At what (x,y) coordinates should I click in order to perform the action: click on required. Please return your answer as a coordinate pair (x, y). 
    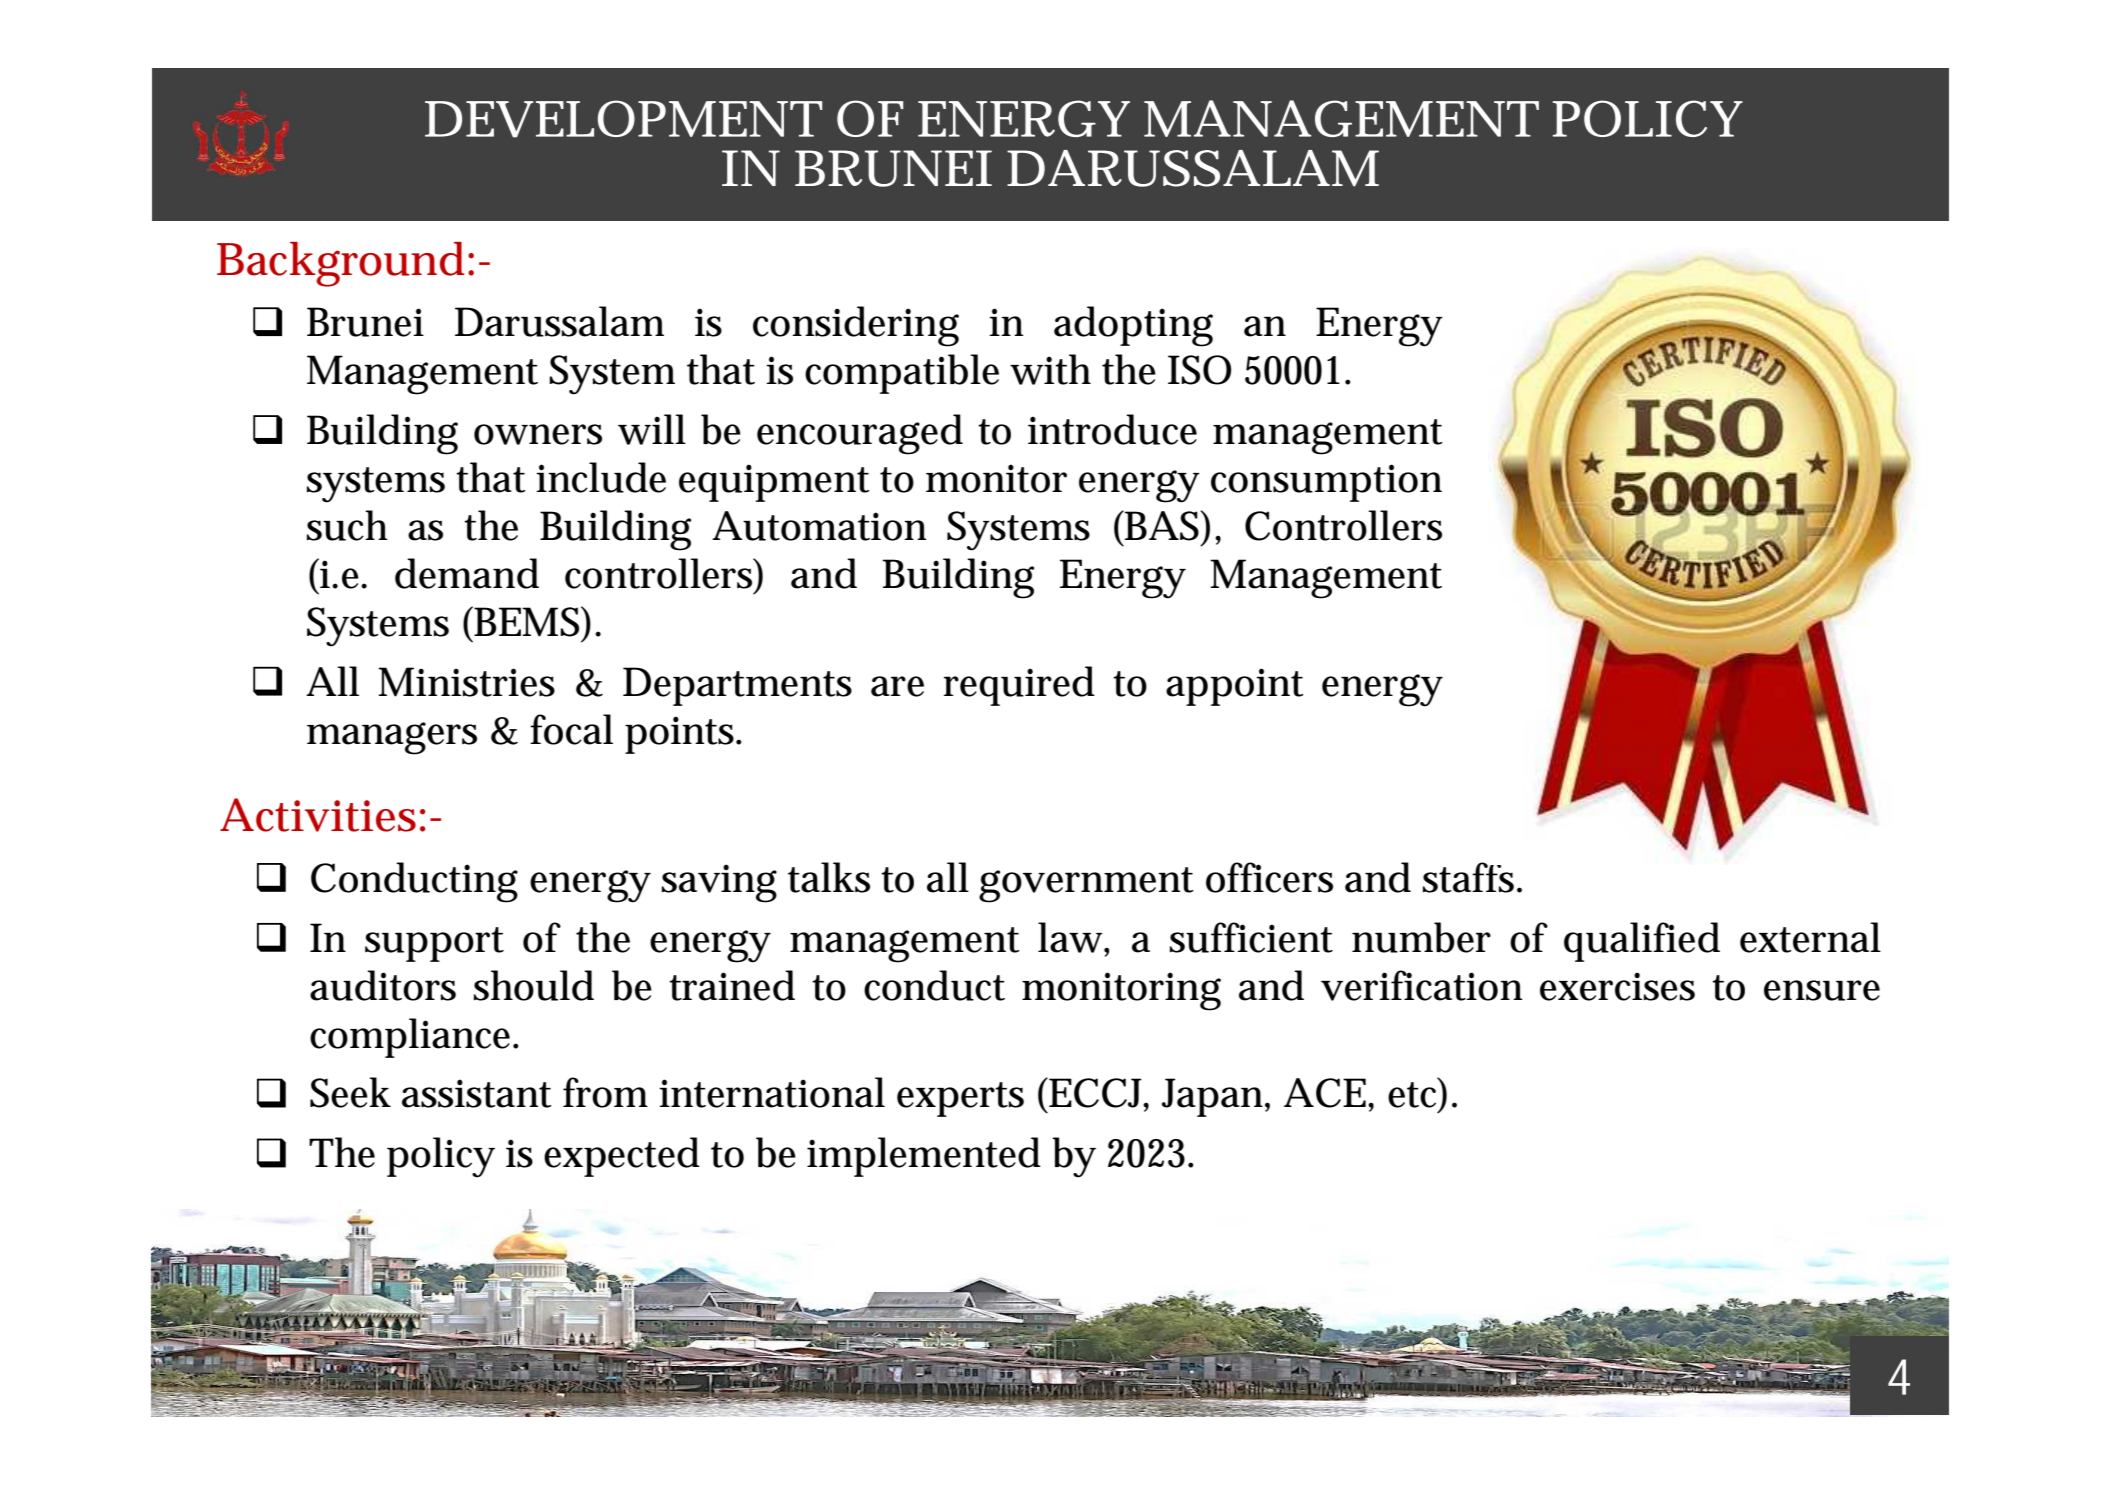
    Looking at the image, I should click on (1019, 686).
